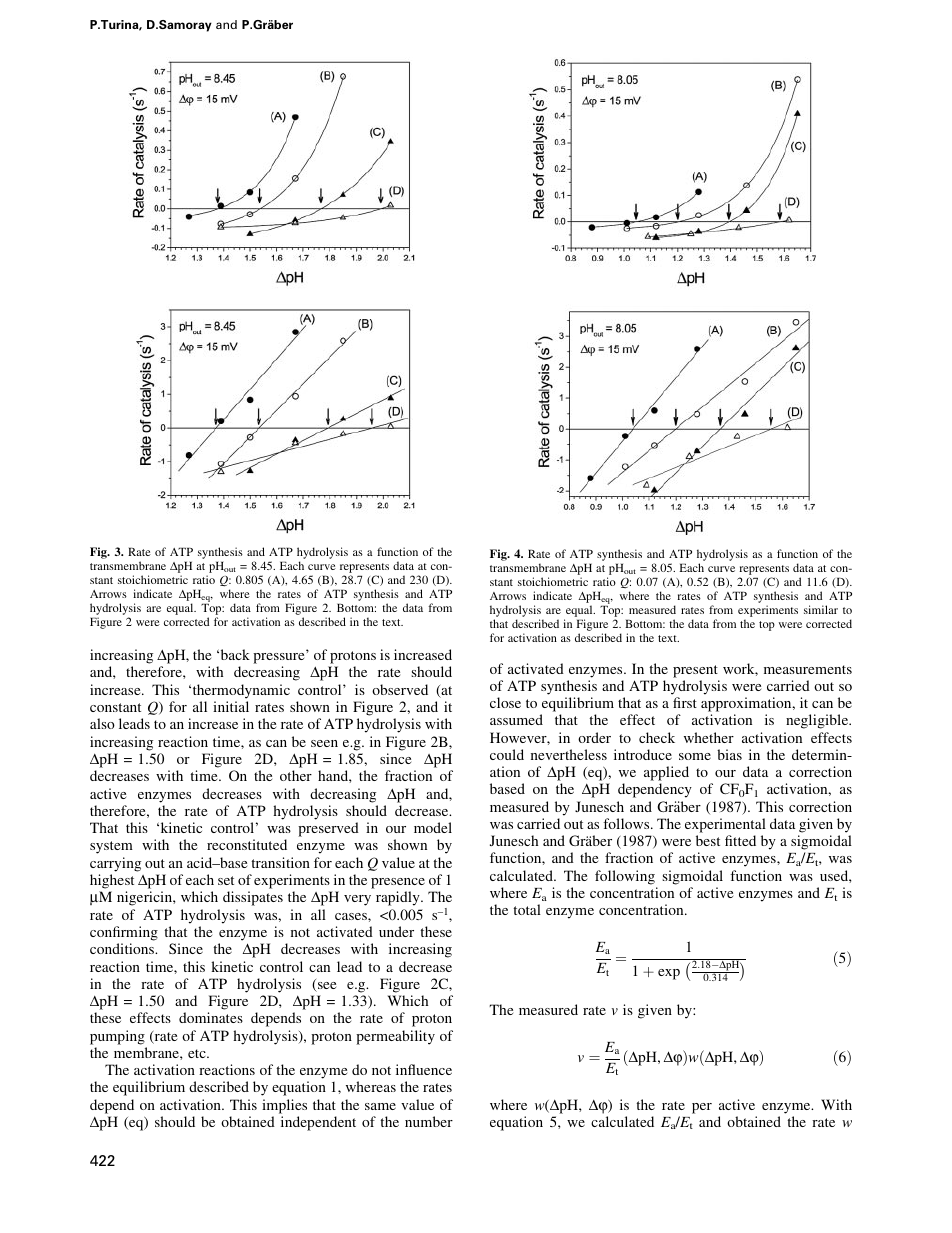  Describe the element at coordinates (226, 880) in the screenshot. I see `set` at that location.
